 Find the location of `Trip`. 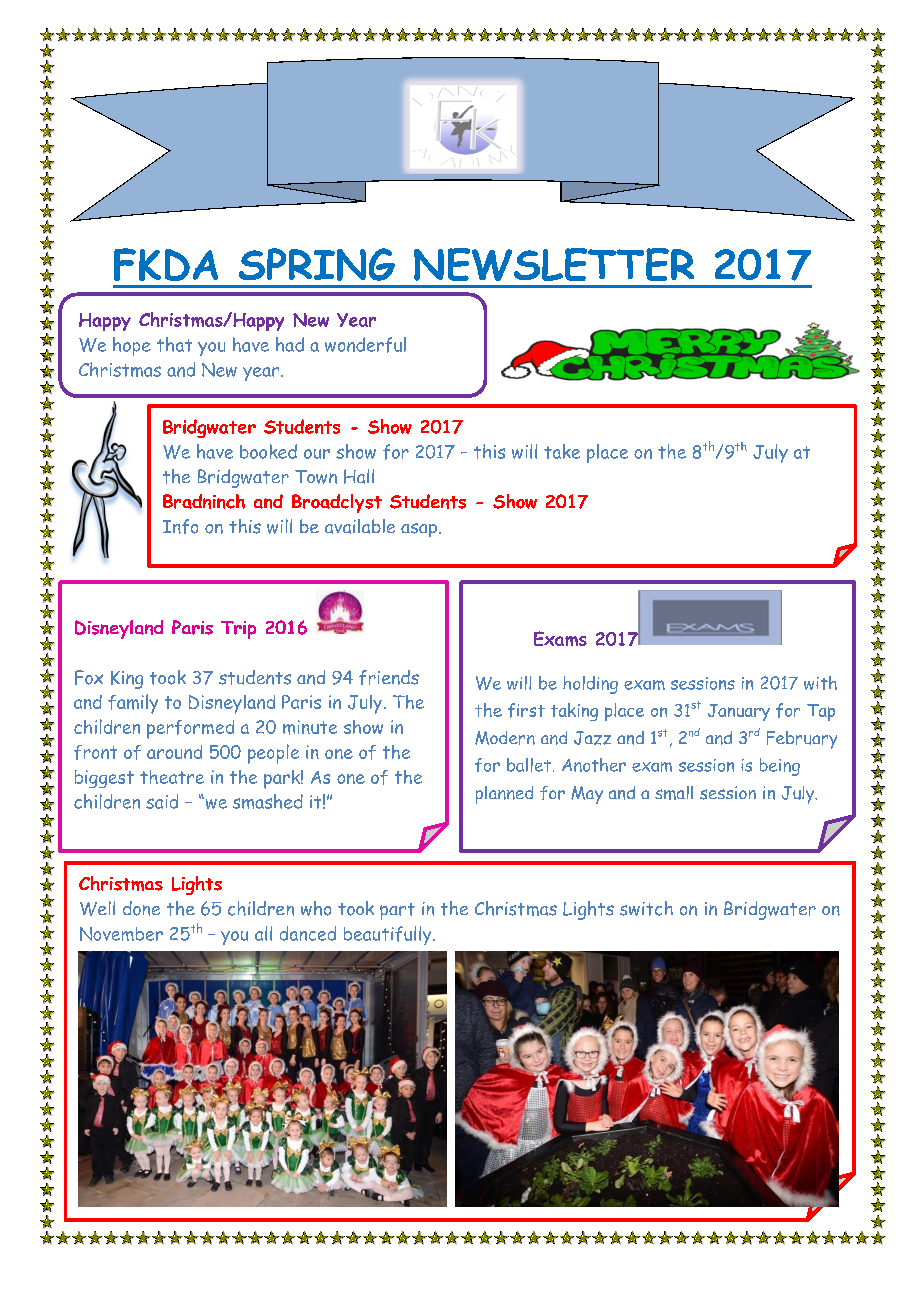

Trip is located at coordinates (238, 630).
